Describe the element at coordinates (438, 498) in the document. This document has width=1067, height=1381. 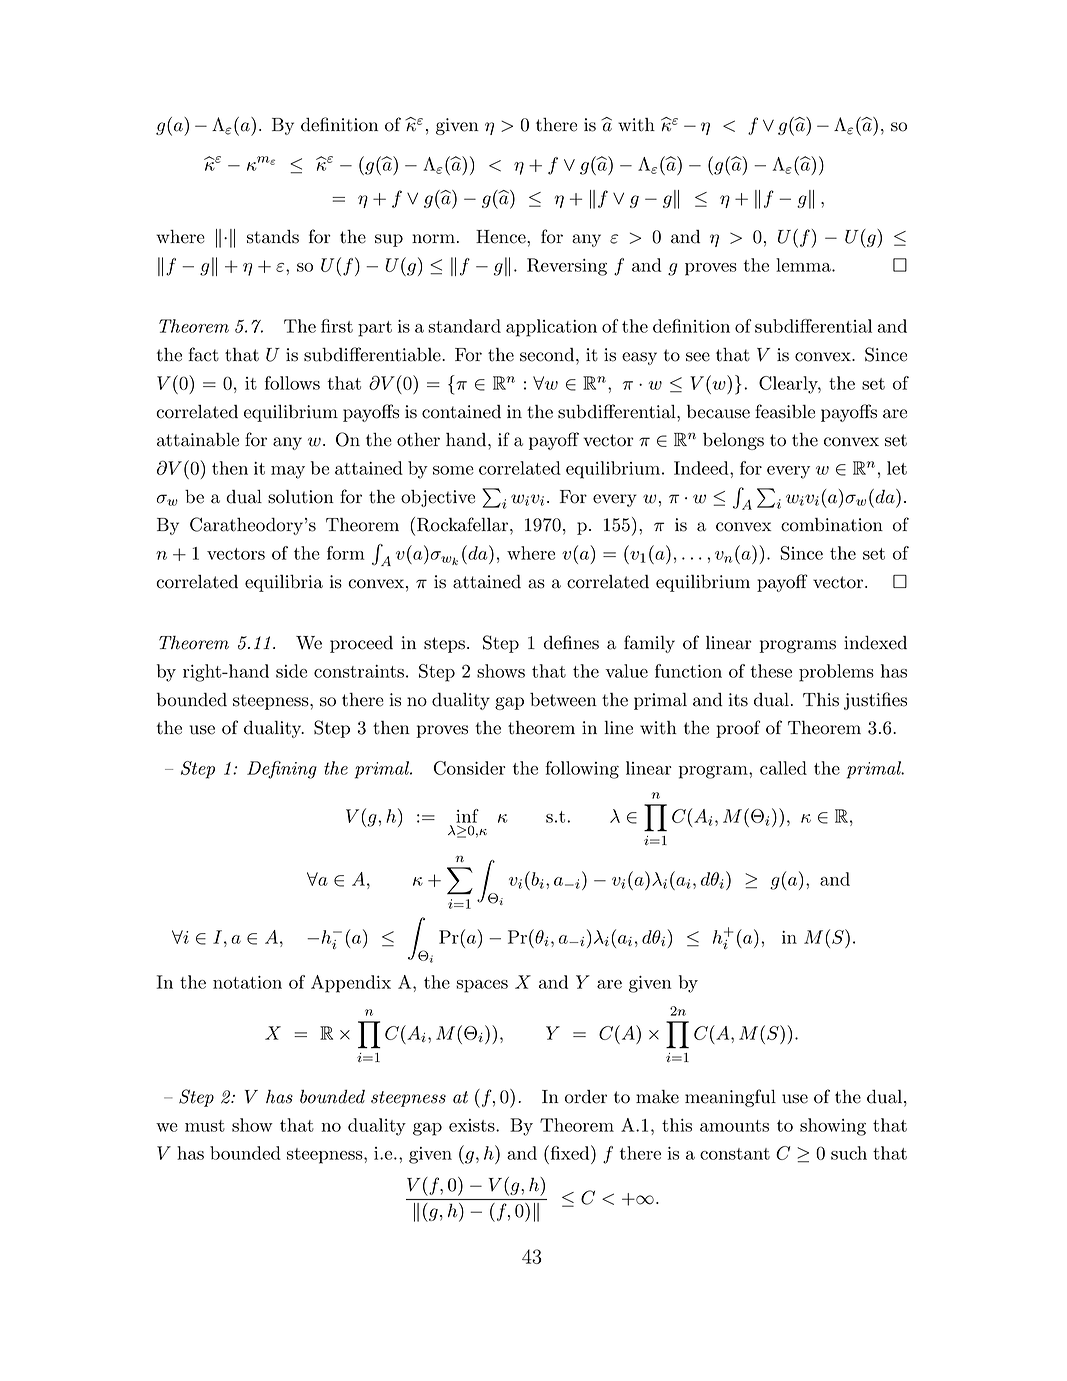
I see `objective` at that location.
